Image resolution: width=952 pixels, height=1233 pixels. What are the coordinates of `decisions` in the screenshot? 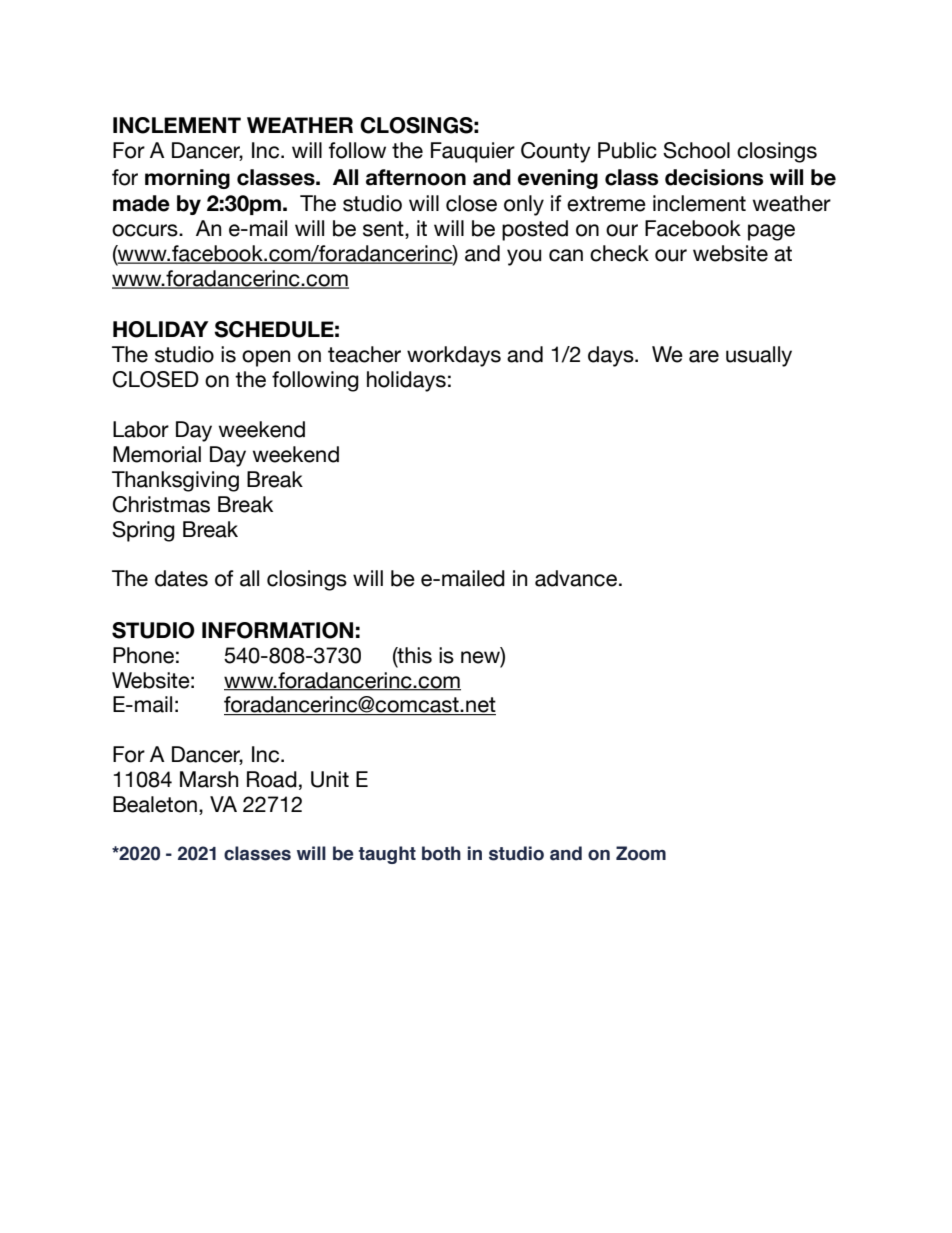 It's located at (714, 177).
